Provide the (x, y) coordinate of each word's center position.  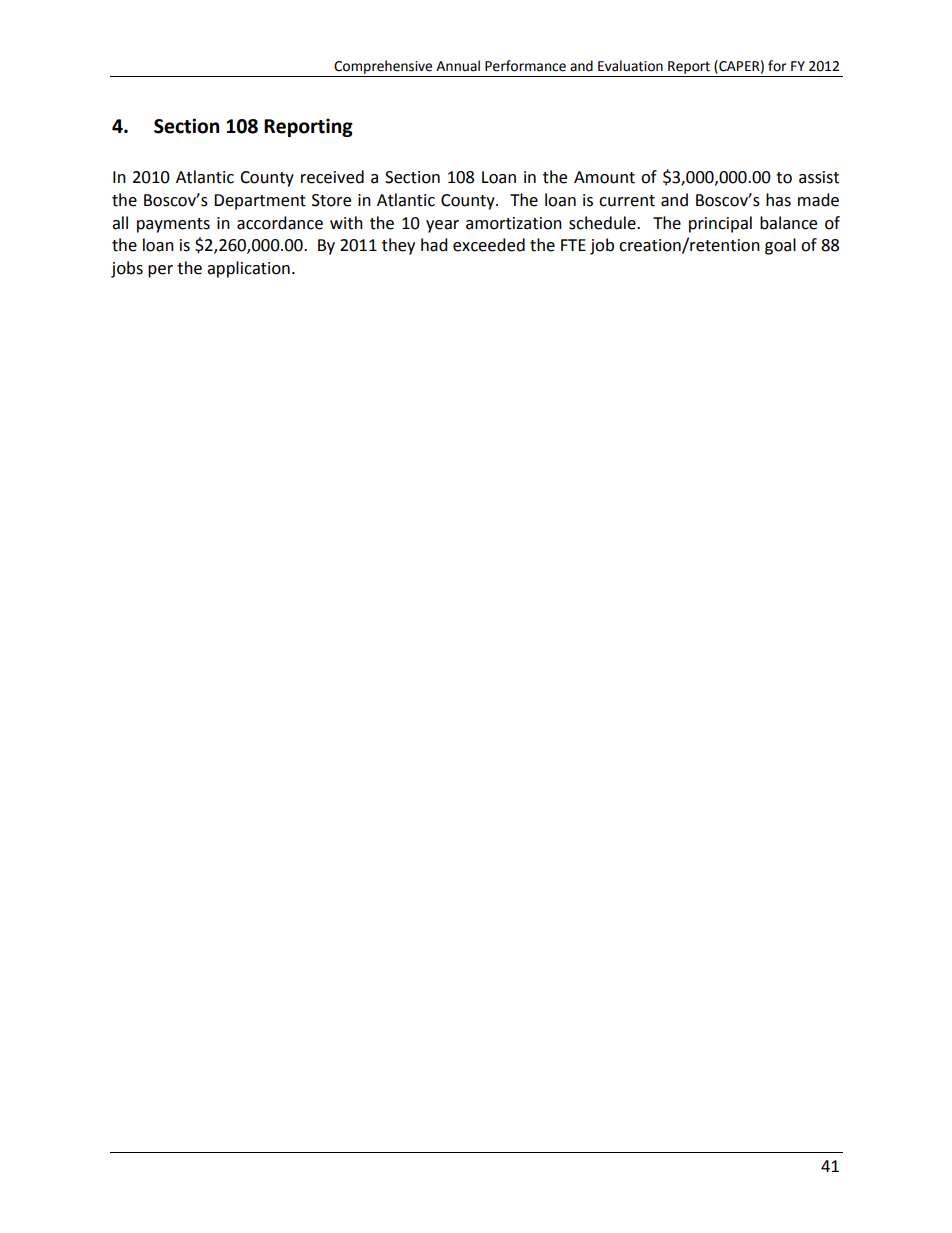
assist (819, 177)
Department (260, 202)
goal (780, 246)
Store (331, 200)
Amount (604, 177)
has (778, 200)
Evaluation (630, 66)
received (332, 177)
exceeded (489, 245)
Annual (458, 66)
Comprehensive (383, 67)
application (248, 269)
